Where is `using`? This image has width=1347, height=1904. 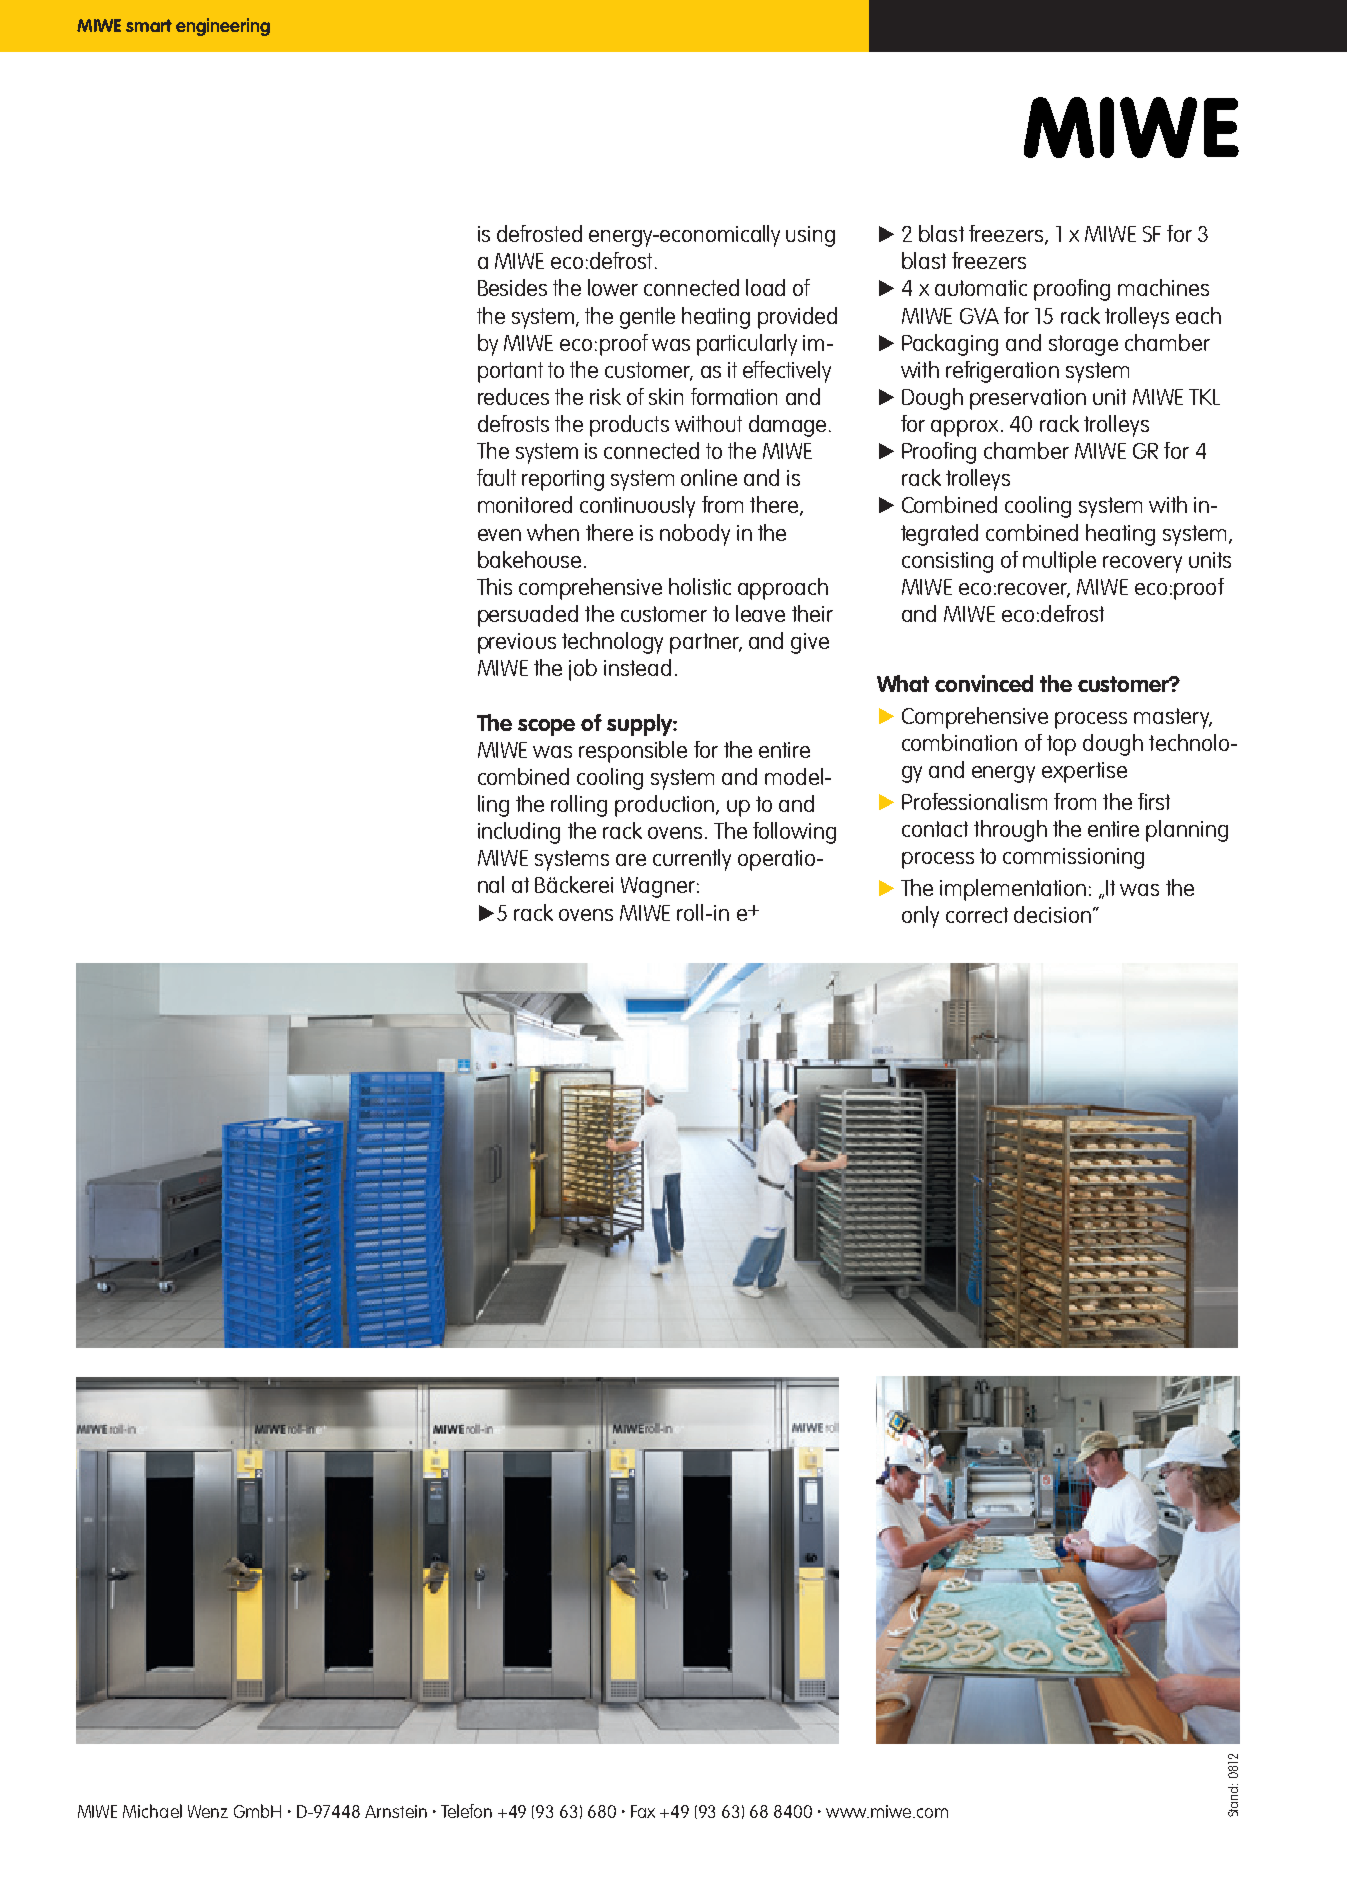
using is located at coordinates (810, 236).
